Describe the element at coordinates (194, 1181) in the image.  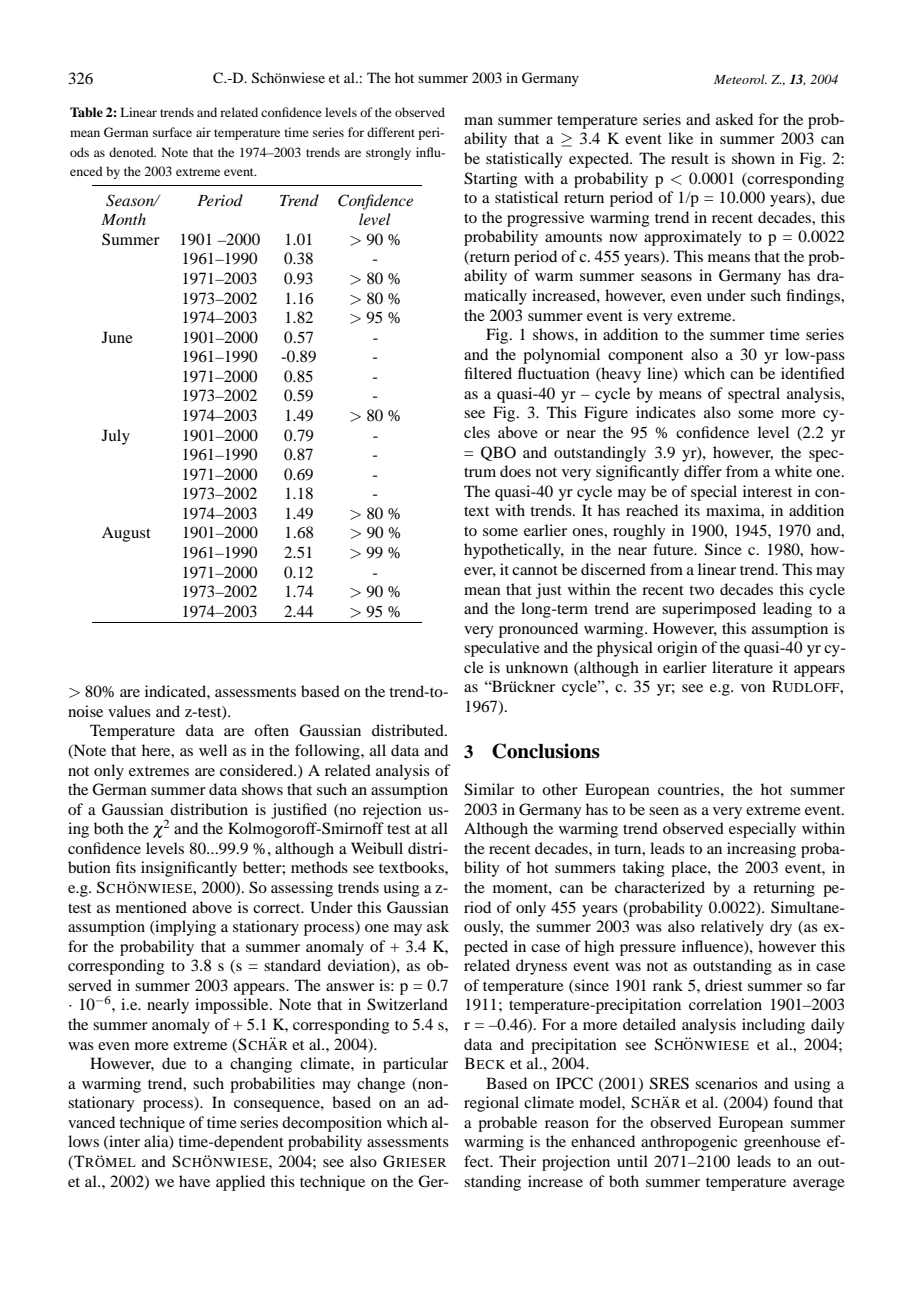
I see `have` at that location.
